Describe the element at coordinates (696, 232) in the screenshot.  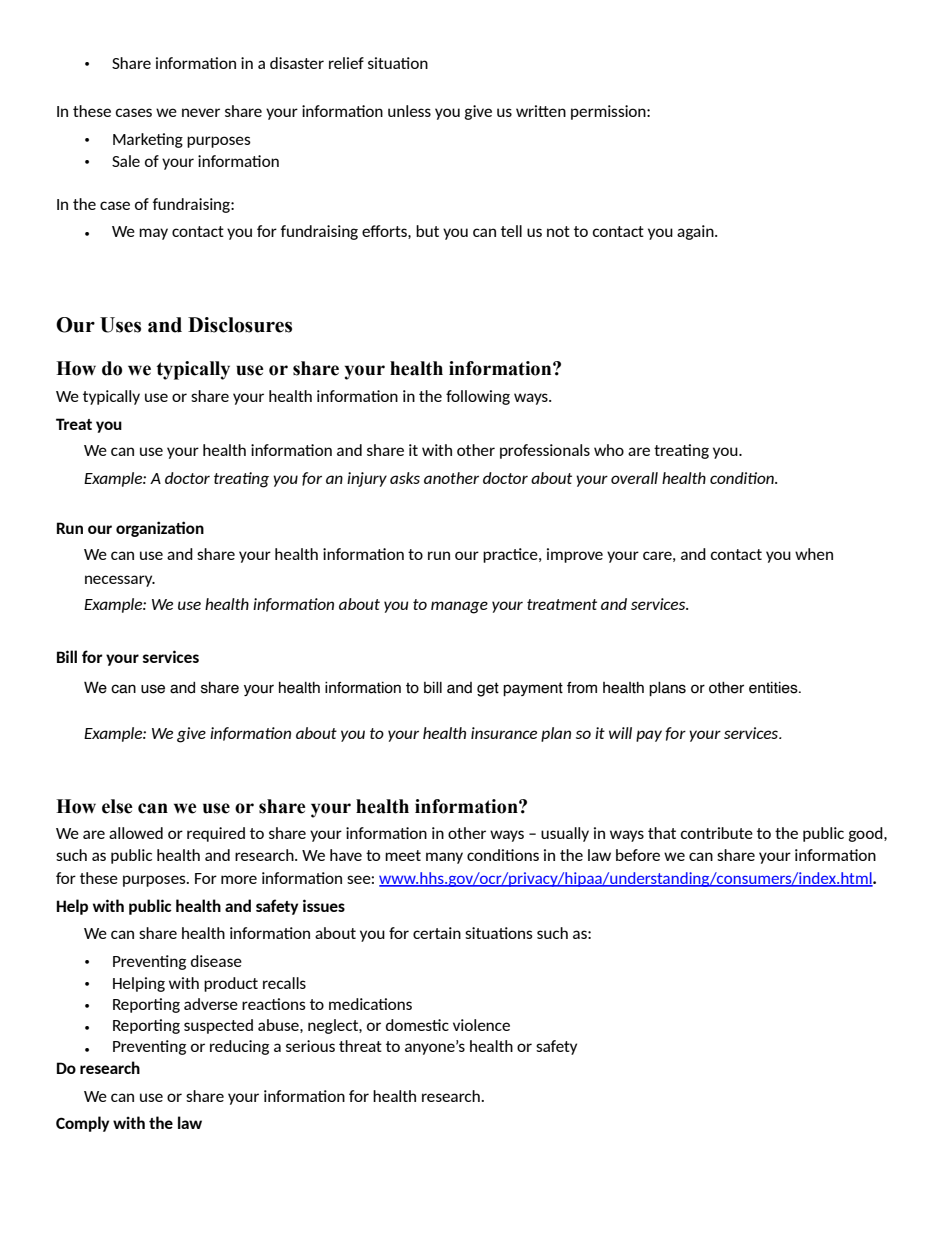
I see `again` at that location.
